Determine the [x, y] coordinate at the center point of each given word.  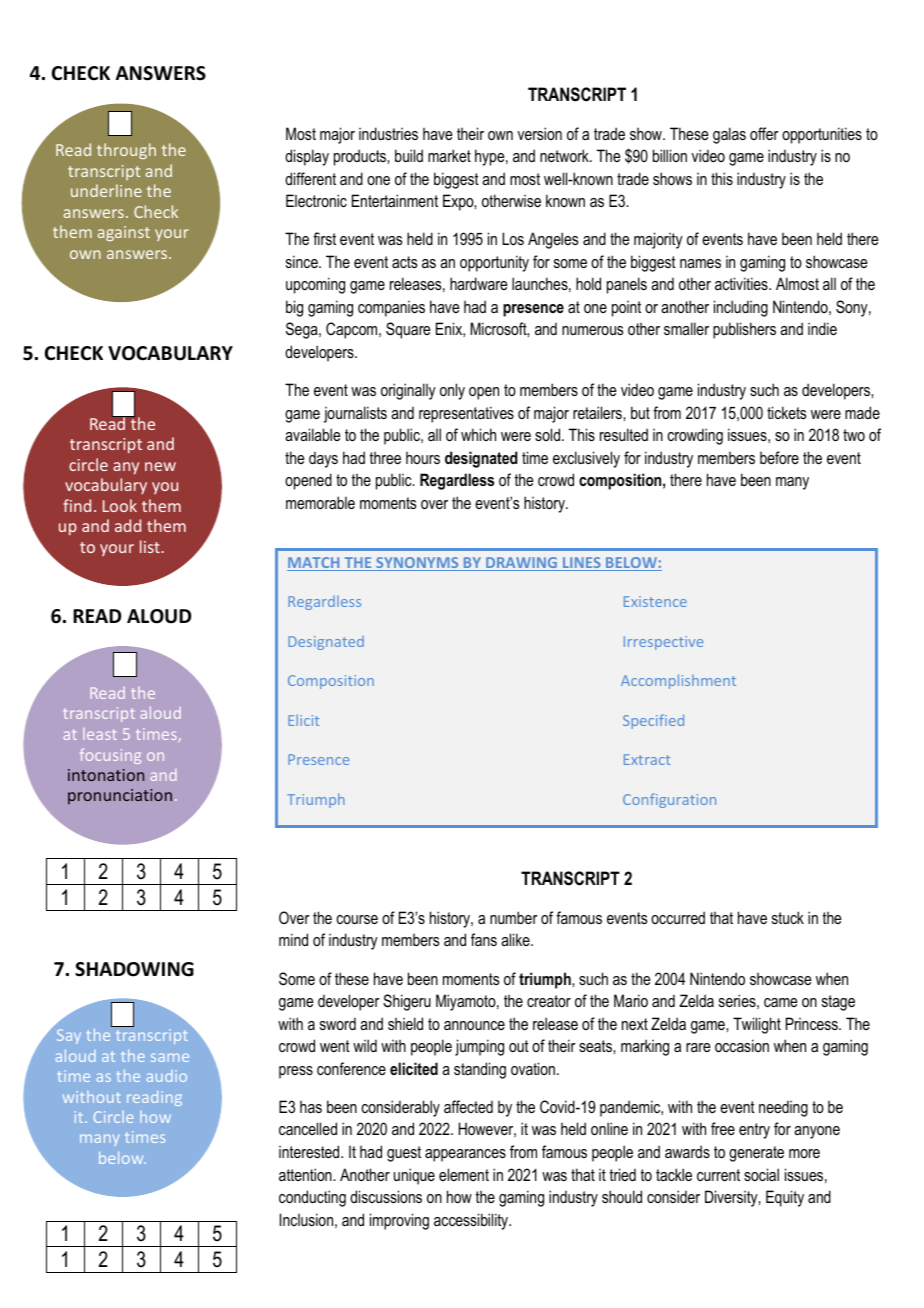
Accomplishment [678, 681]
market [449, 155]
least [100, 734]
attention [306, 1174]
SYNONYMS [417, 564]
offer [764, 133]
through [126, 151]
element [464, 1174]
